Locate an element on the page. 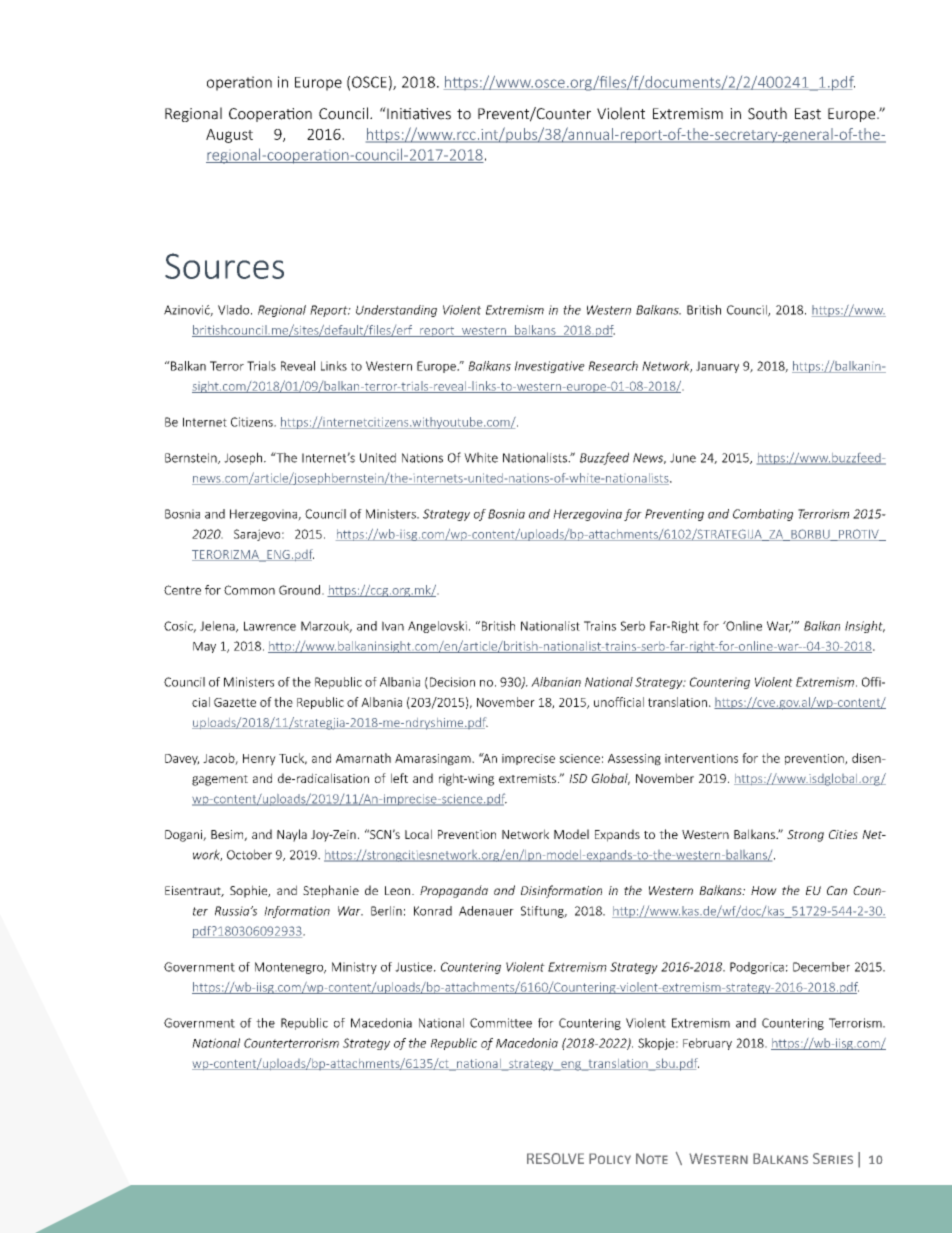 The image size is (952, 1233). Henry is located at coordinates (259, 760).
